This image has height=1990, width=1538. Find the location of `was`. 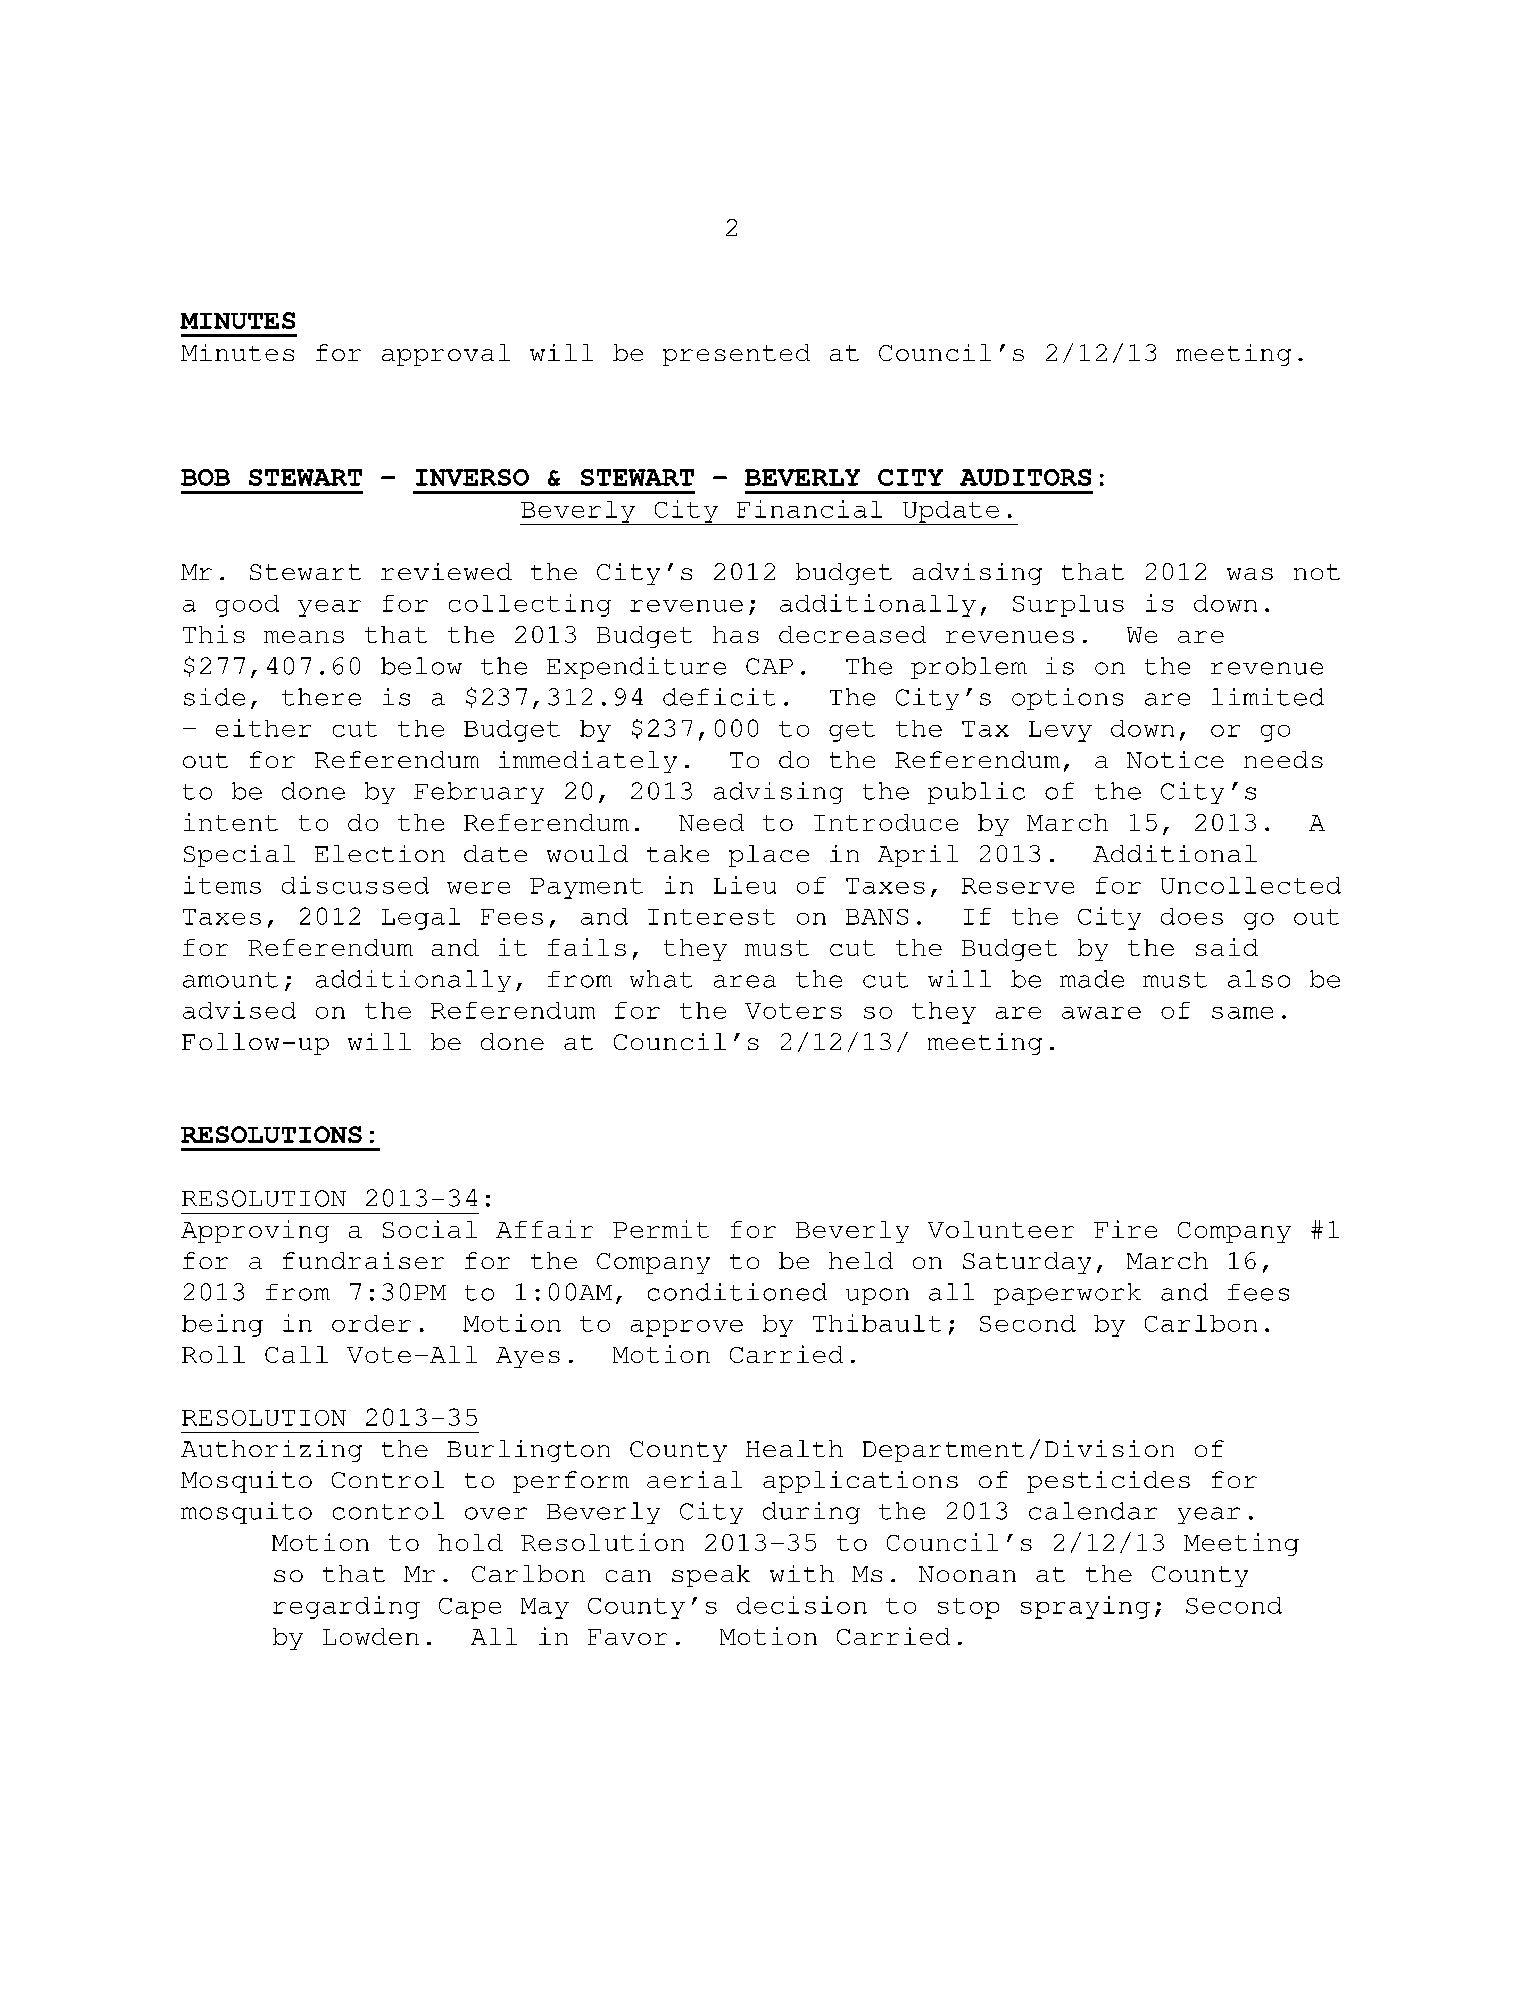

was is located at coordinates (1250, 574).
